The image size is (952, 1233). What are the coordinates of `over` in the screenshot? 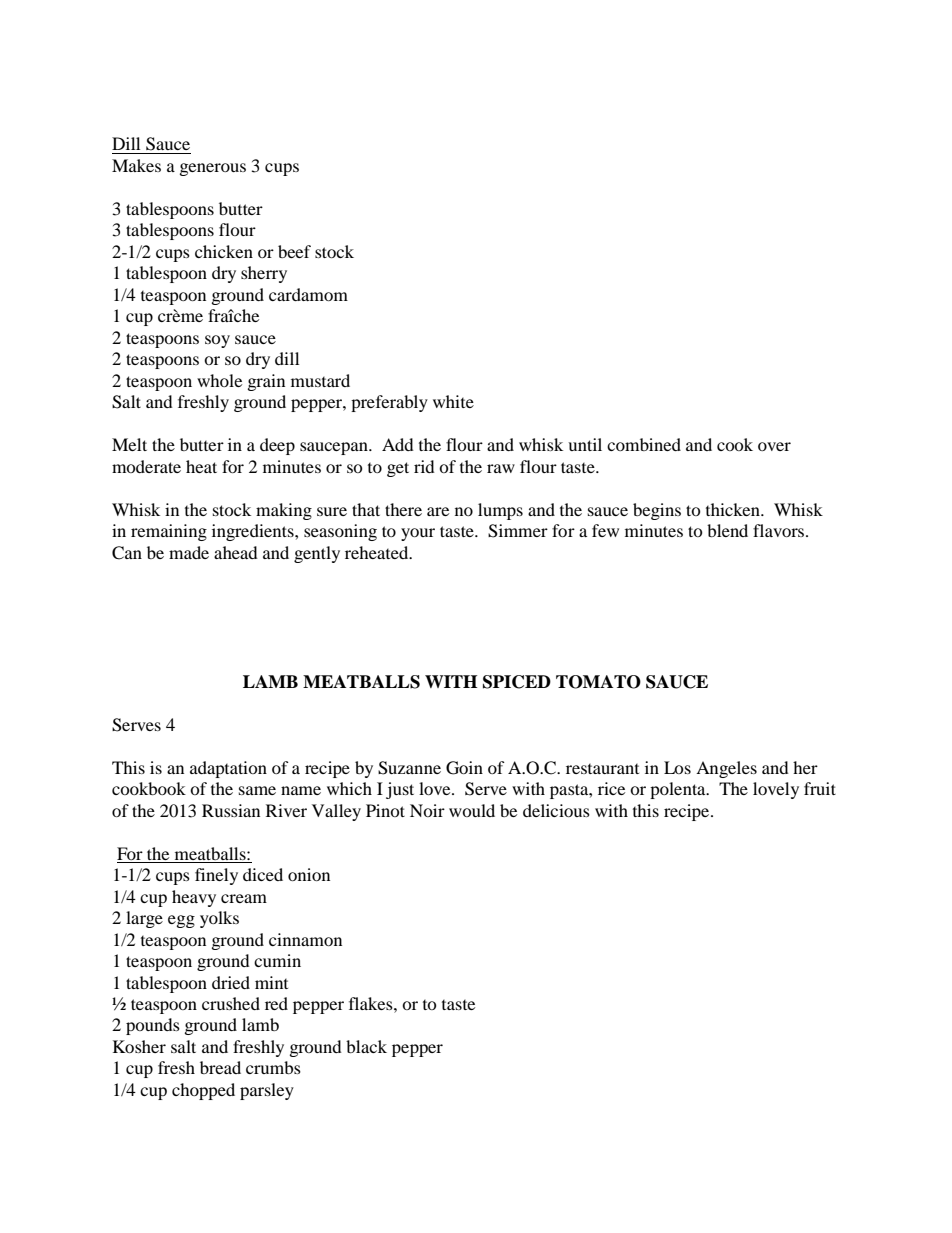 It's located at (774, 446).
